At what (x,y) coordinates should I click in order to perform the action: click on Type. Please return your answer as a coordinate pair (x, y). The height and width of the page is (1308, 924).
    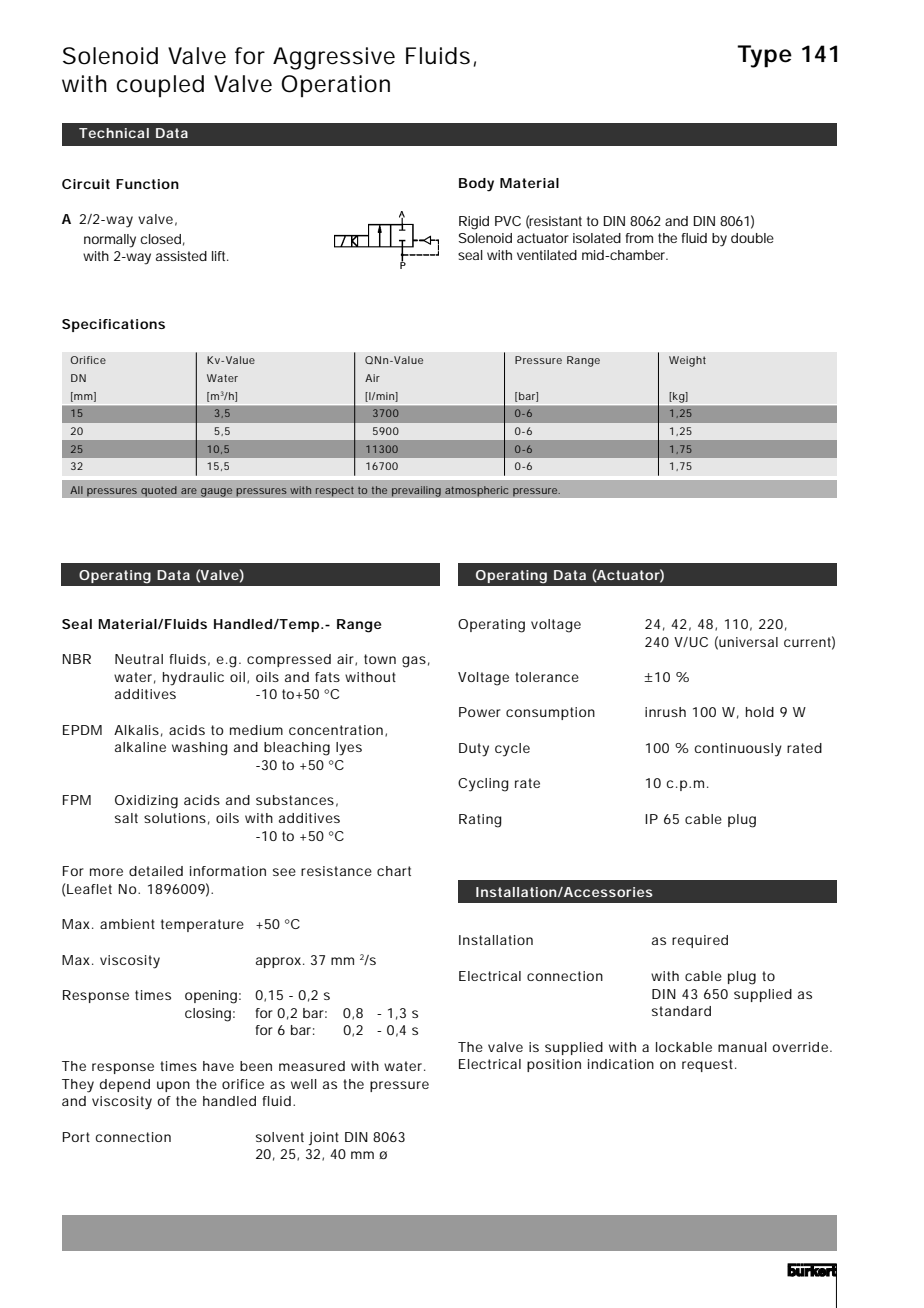
    Looking at the image, I should click on (764, 56).
